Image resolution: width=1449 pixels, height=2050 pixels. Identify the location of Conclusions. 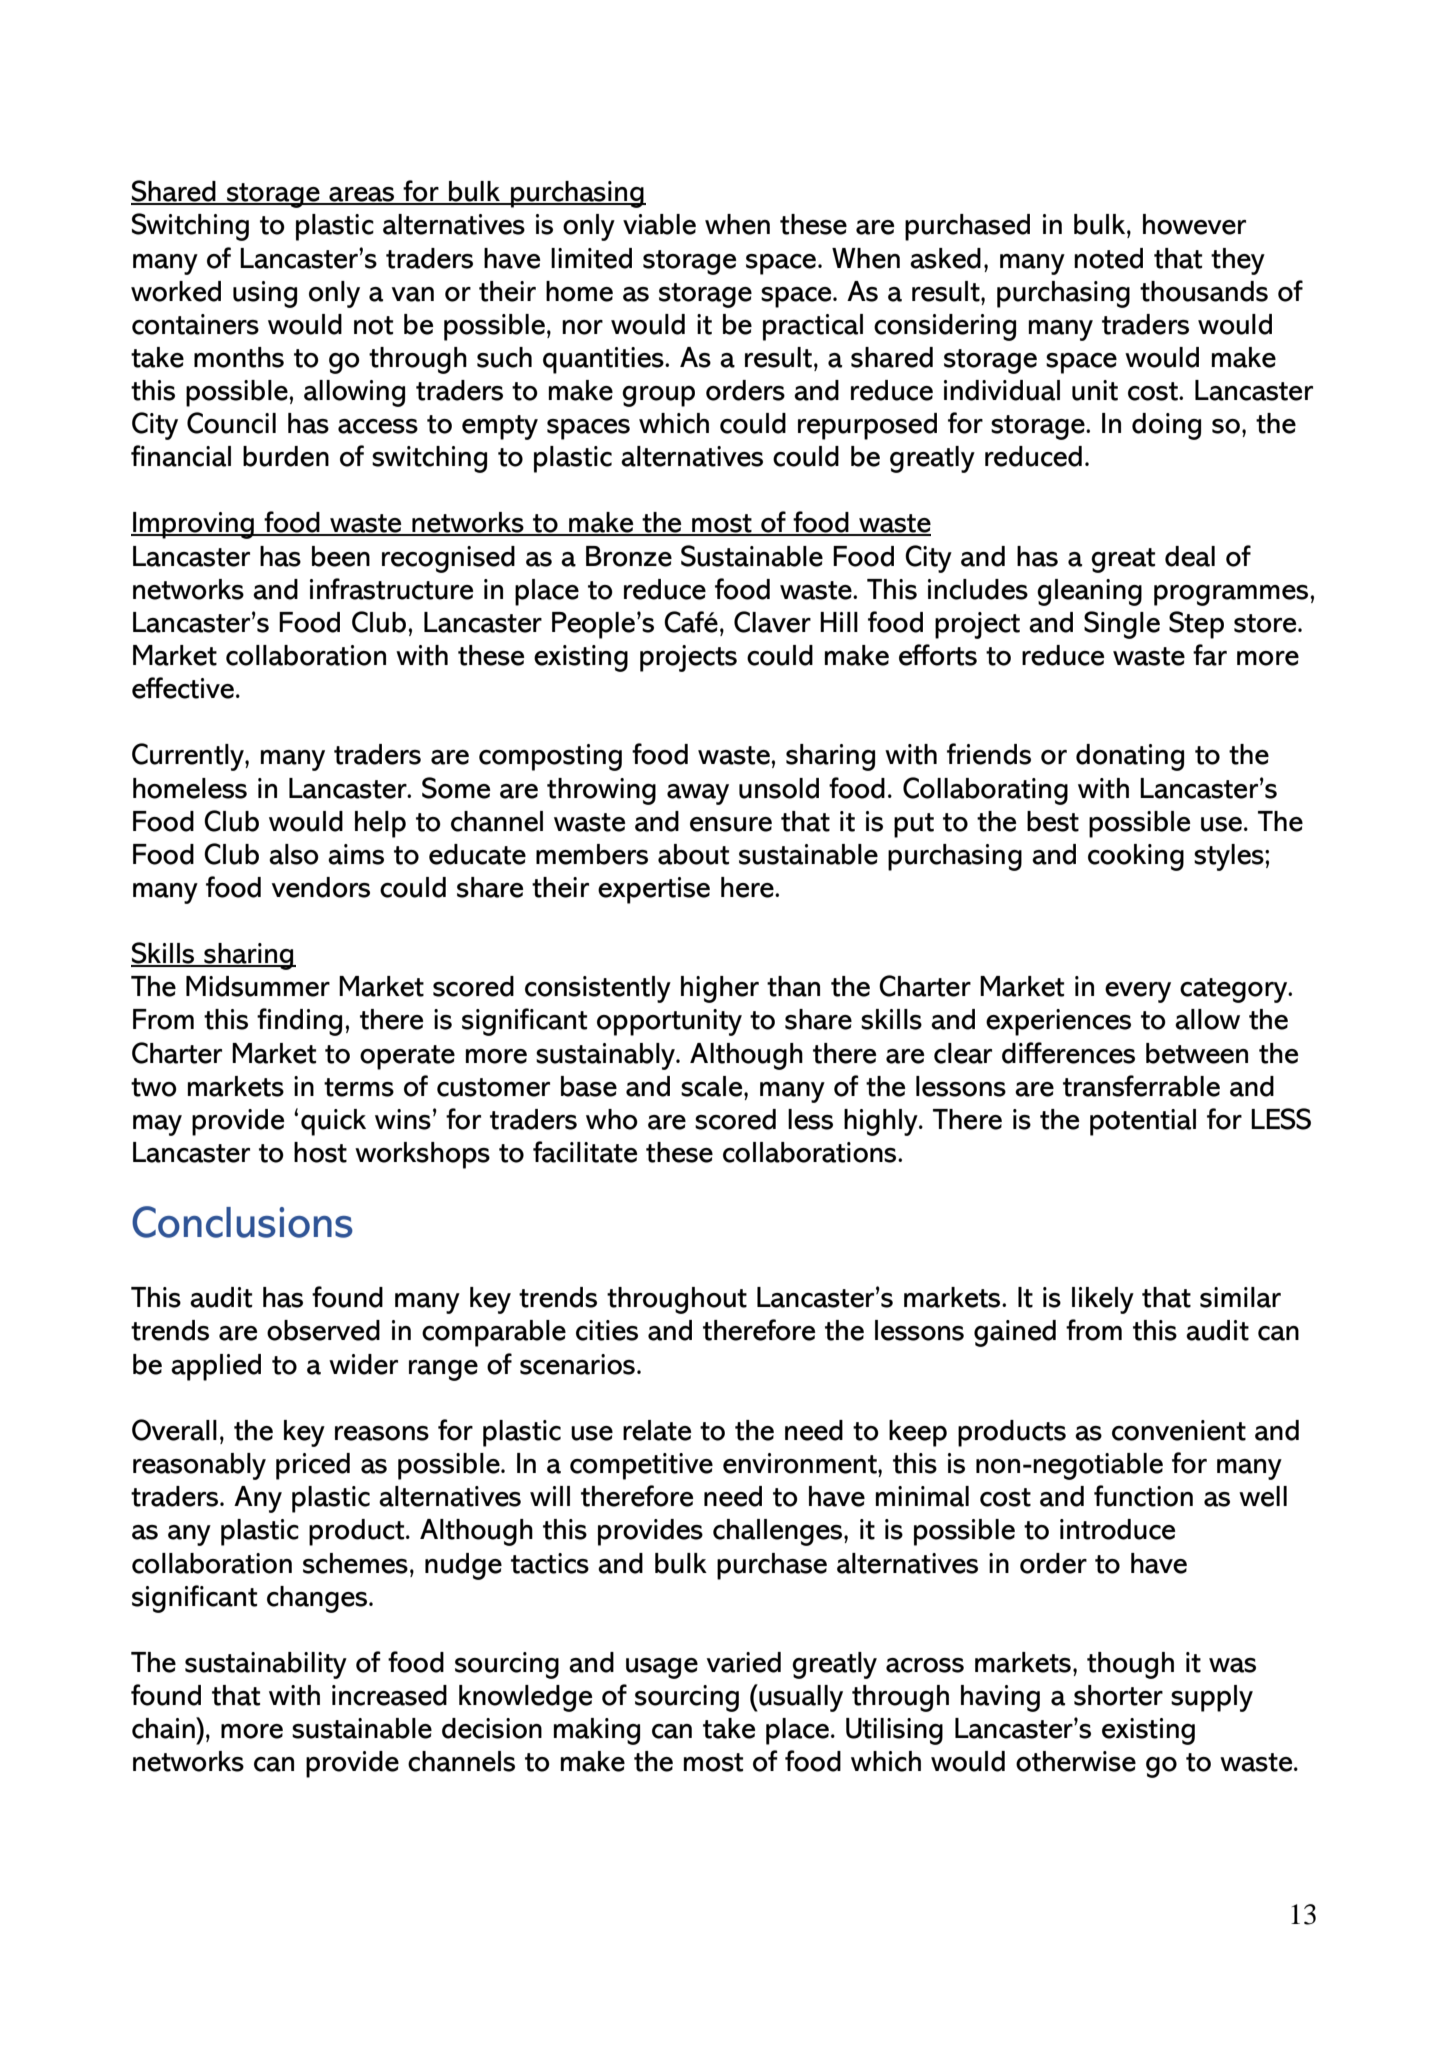
(242, 1222).
